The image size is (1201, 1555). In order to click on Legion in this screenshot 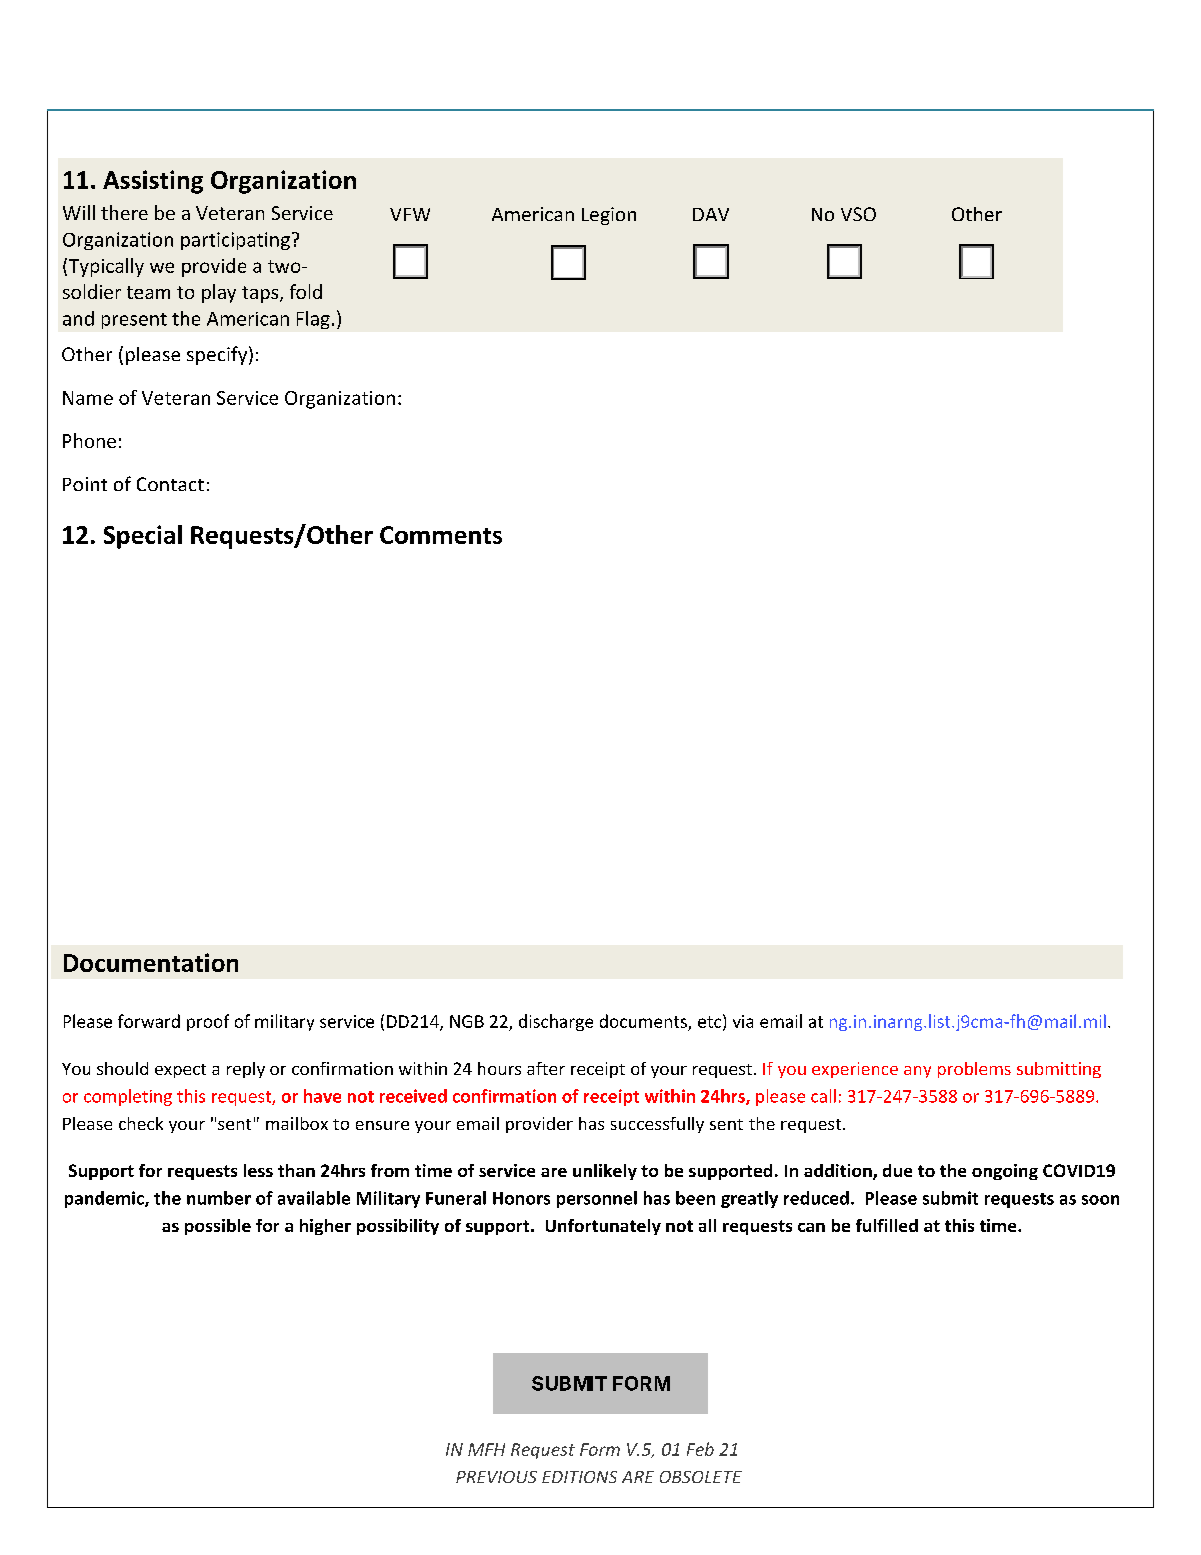, I will do `click(609, 216)`.
